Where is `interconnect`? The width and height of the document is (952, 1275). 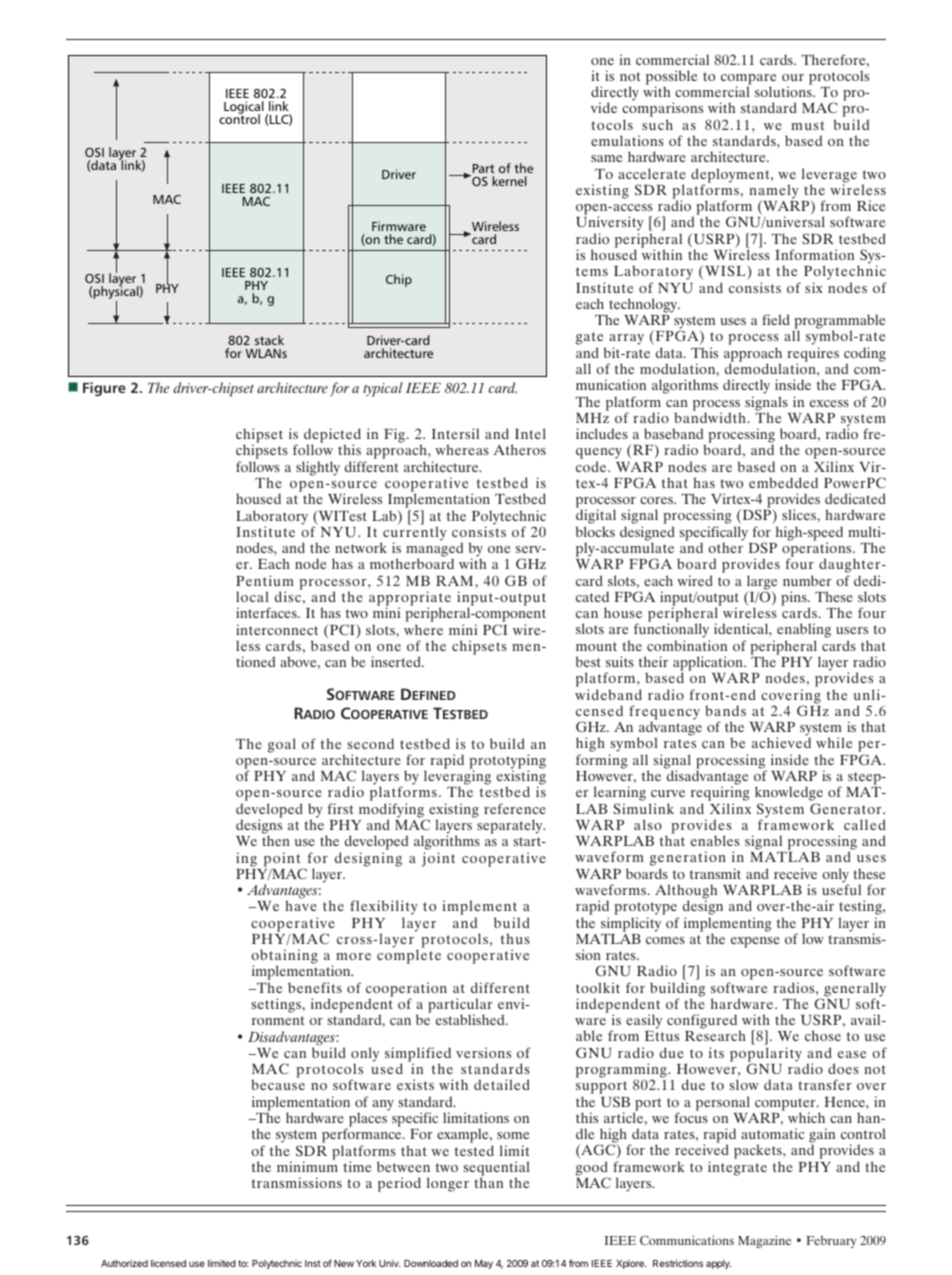 interconnect is located at coordinates (277, 629).
